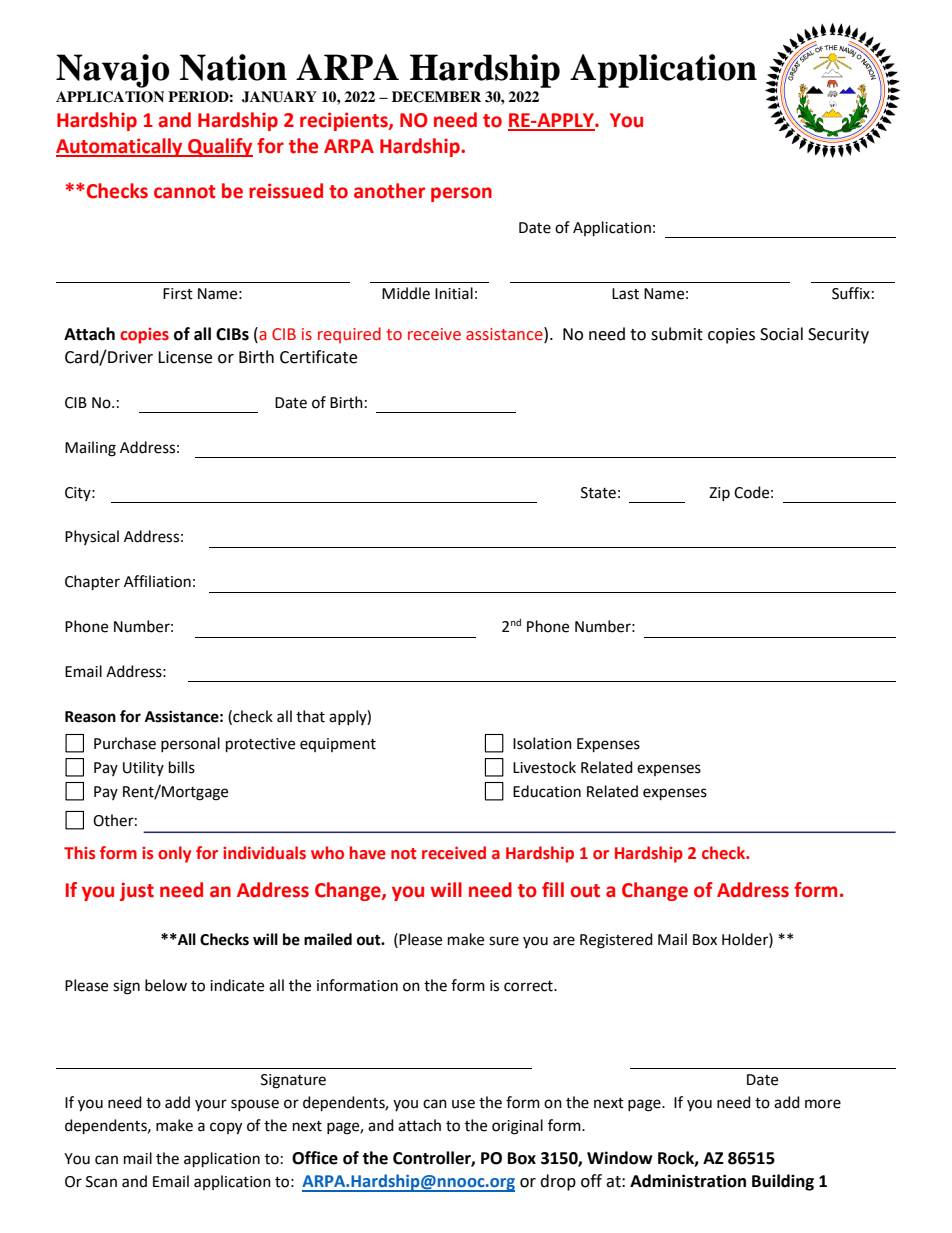 The image size is (952, 1233). What do you see at coordinates (454, 293) in the page?
I see `Initial` at bounding box center [454, 293].
